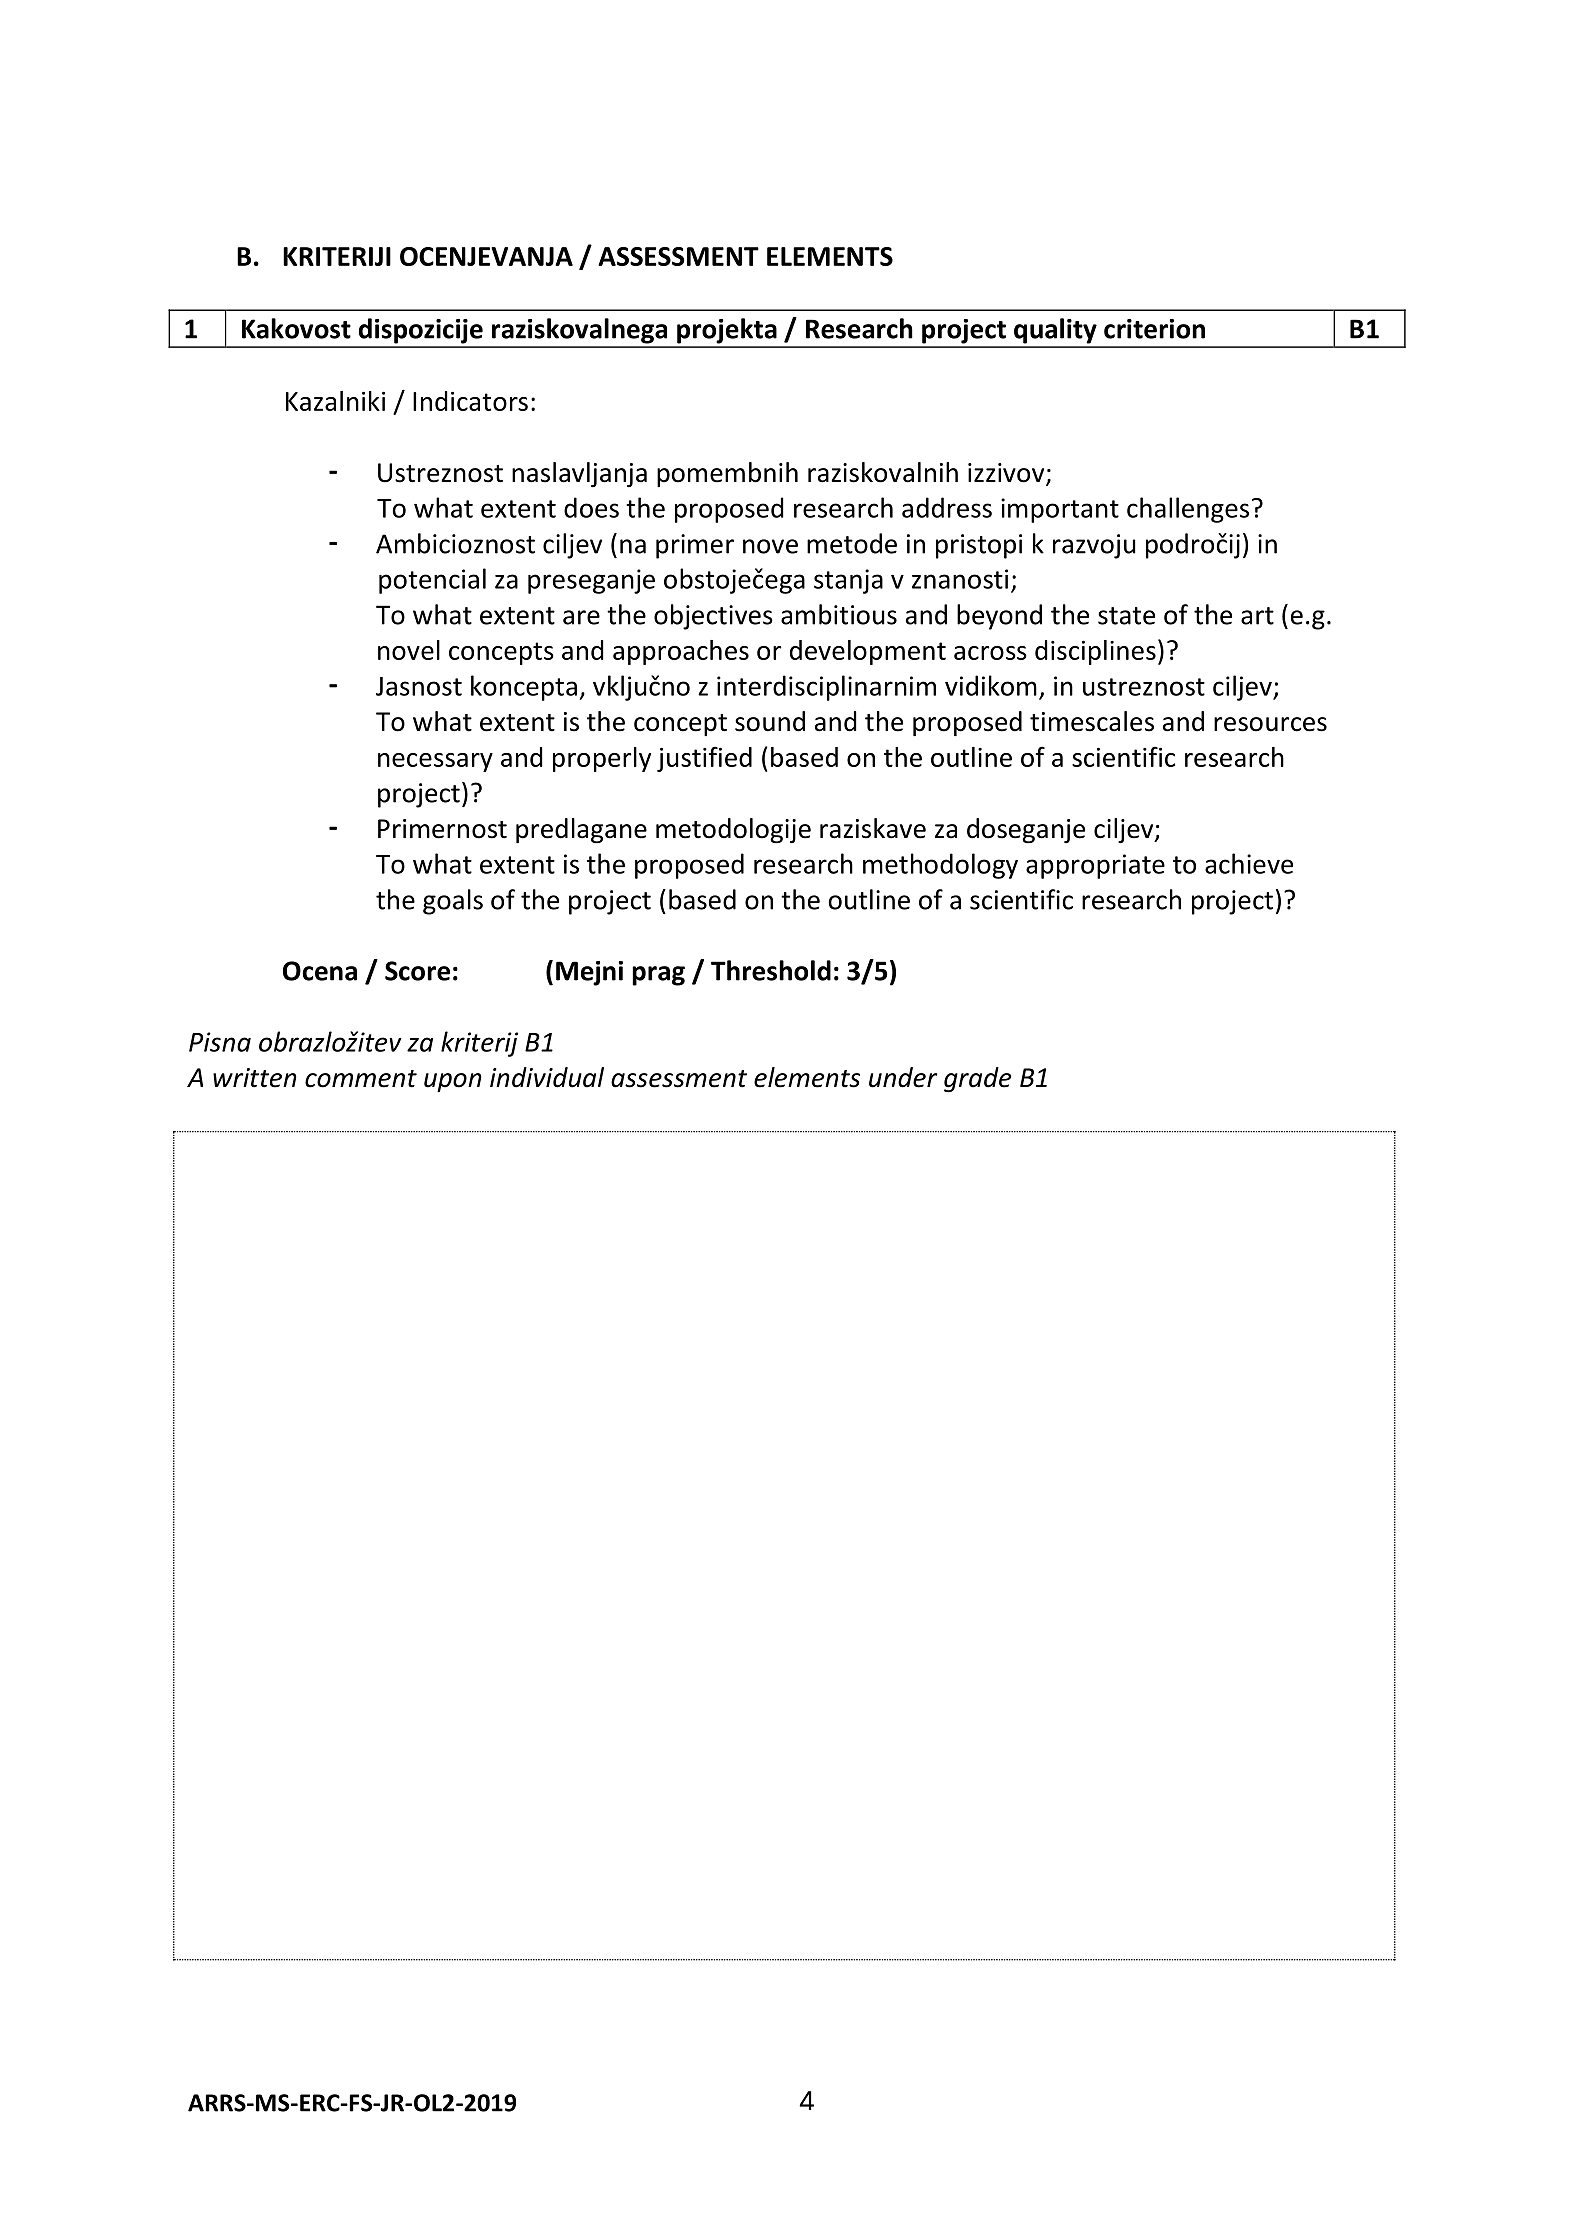 The image size is (1578, 2232). What do you see at coordinates (361, 1079) in the page?
I see `comment` at bounding box center [361, 1079].
